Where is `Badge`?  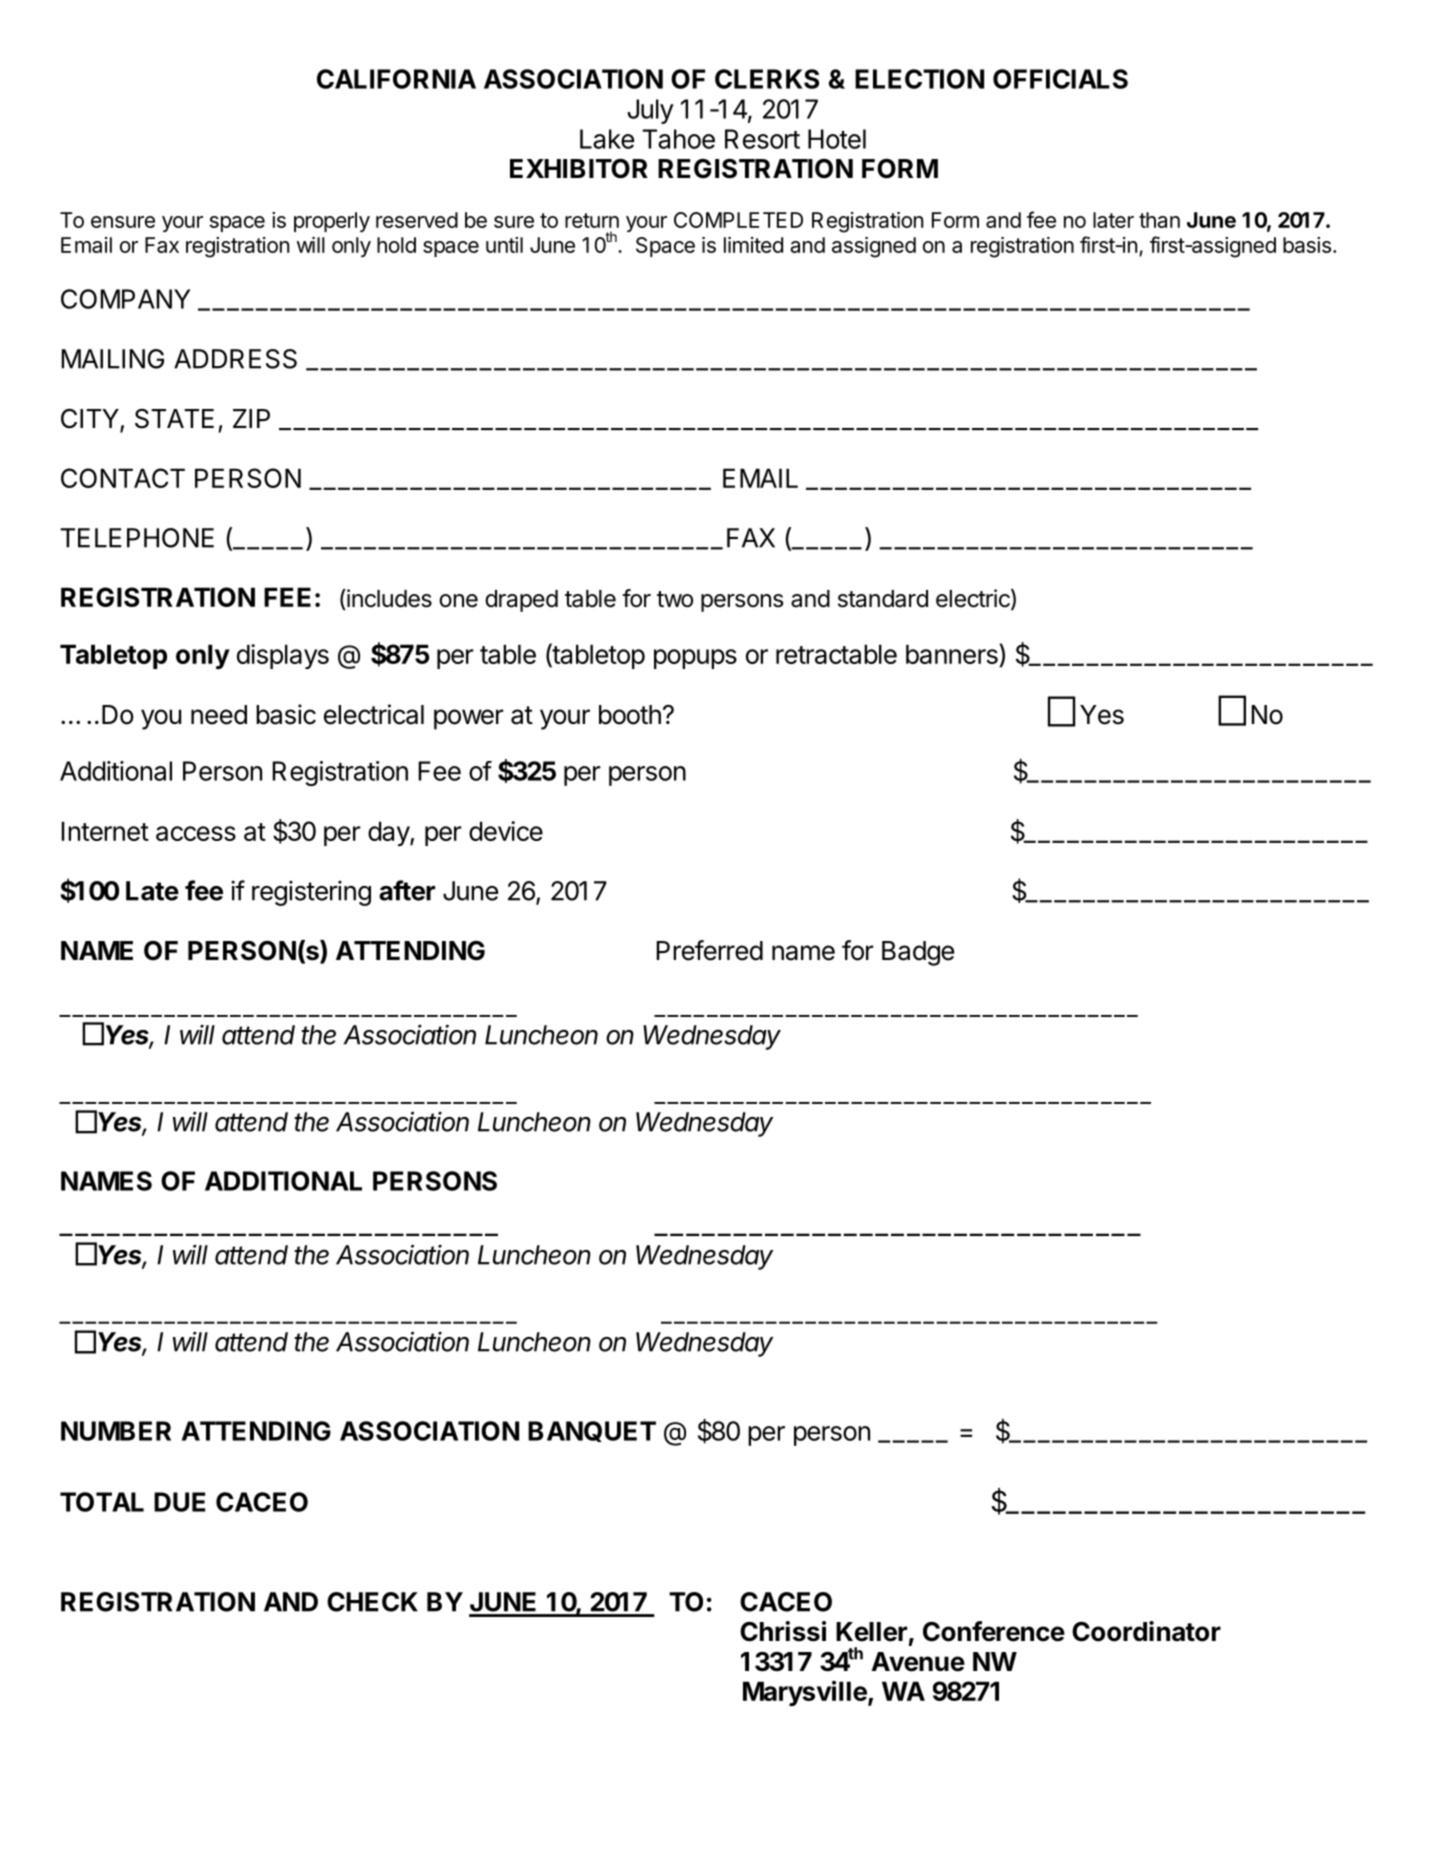 Badge is located at coordinates (918, 953).
